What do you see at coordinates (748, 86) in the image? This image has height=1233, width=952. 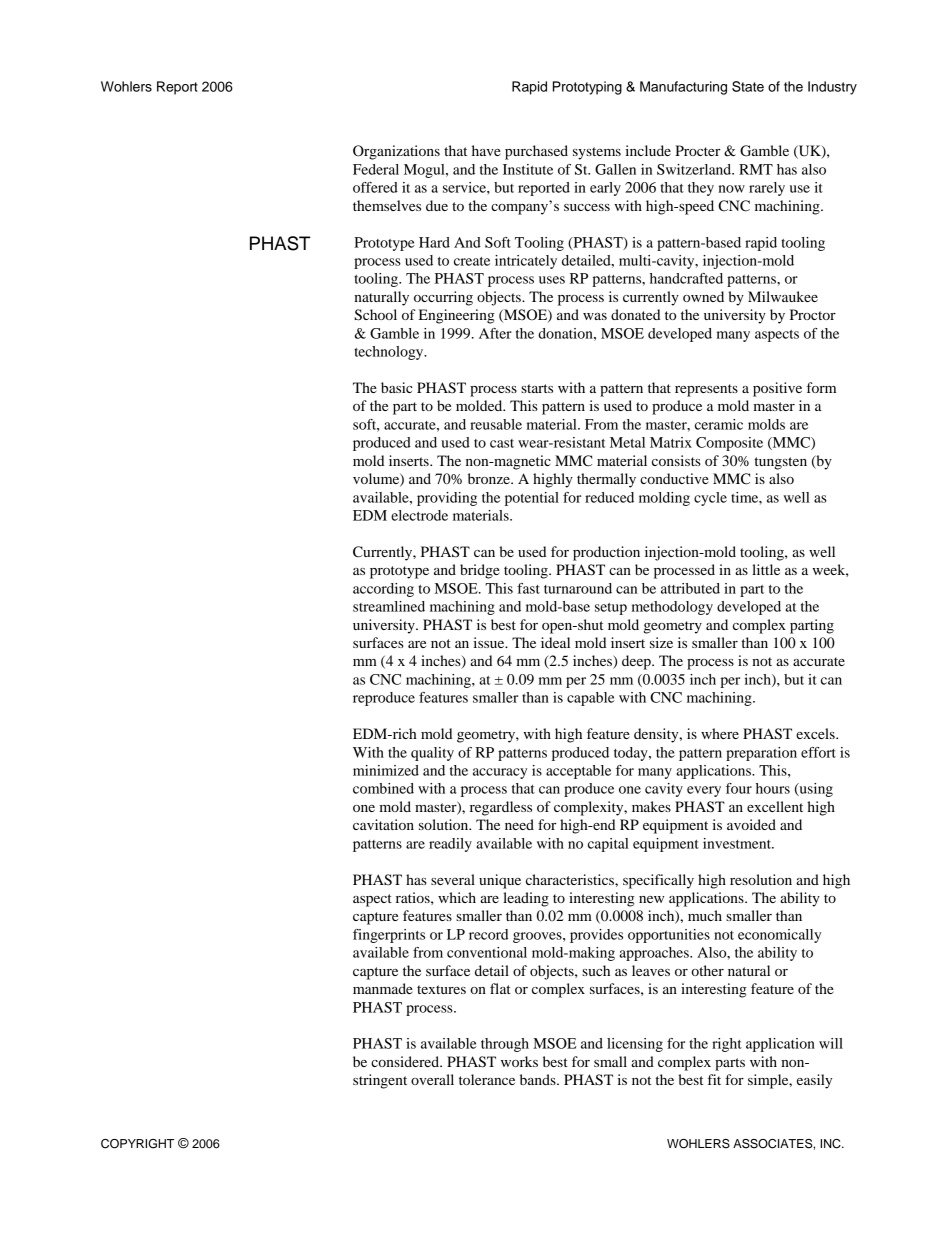 I see `State` at bounding box center [748, 86].
